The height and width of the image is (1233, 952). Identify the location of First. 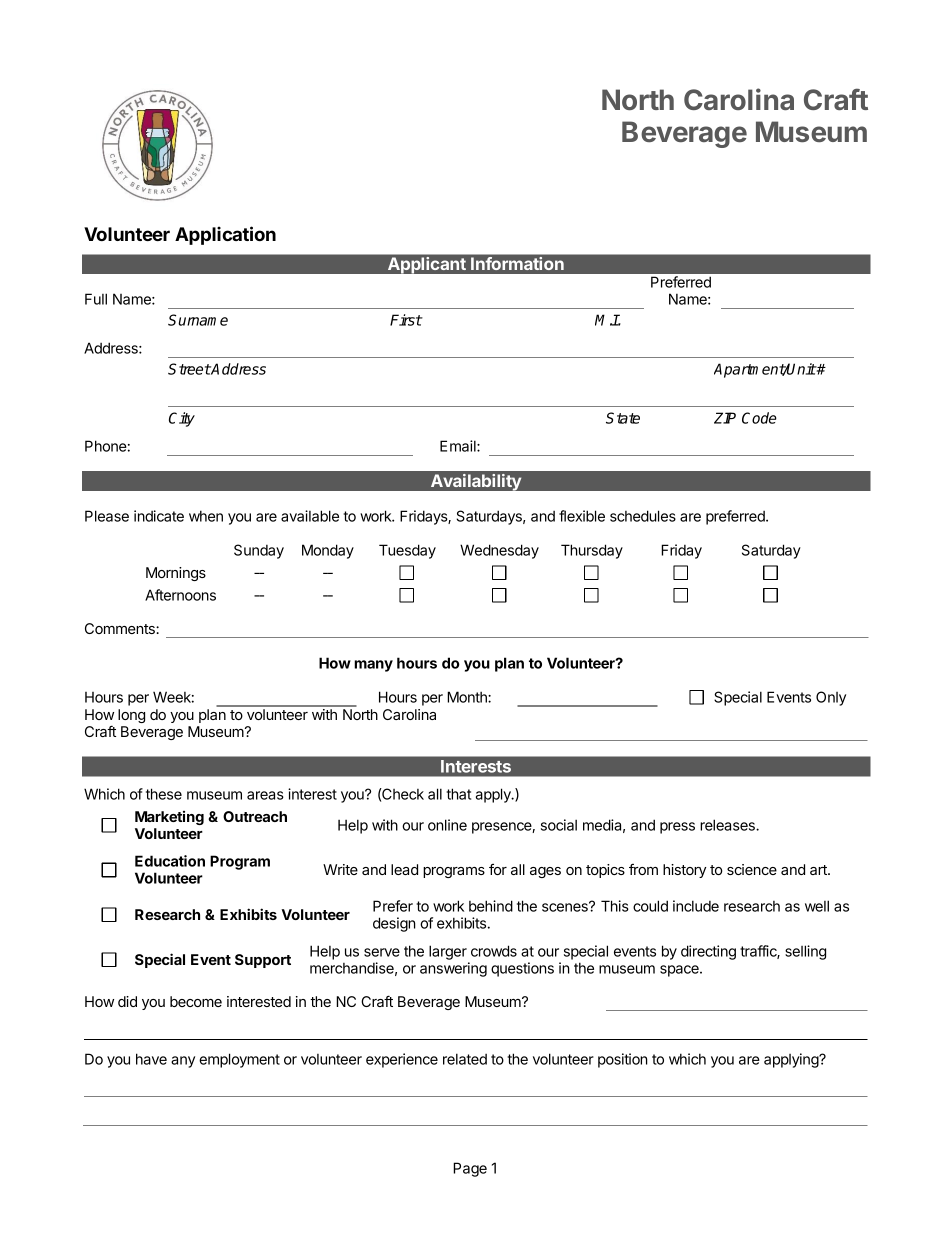
(406, 320).
